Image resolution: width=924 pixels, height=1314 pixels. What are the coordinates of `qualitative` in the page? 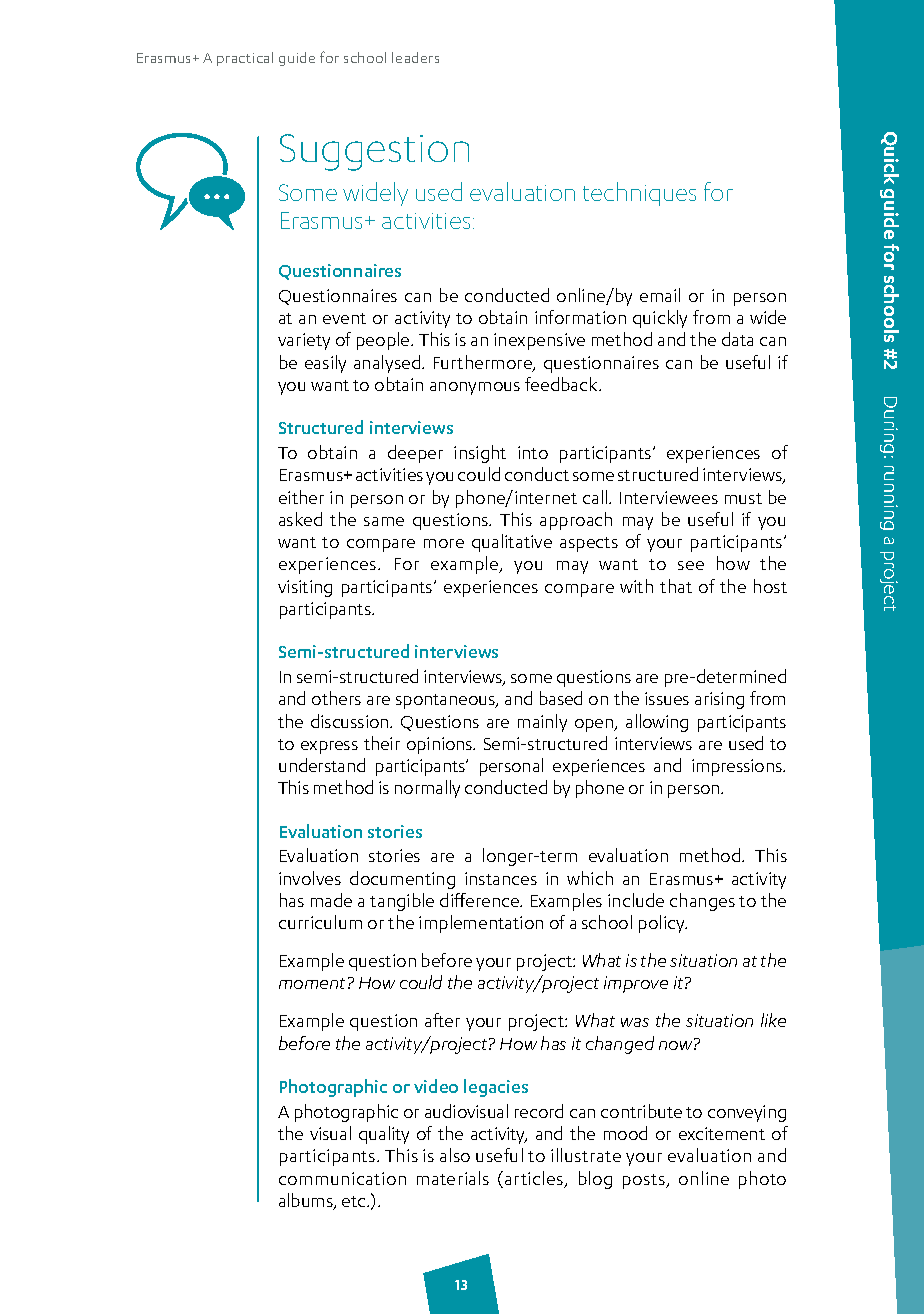 It's located at (512, 543).
